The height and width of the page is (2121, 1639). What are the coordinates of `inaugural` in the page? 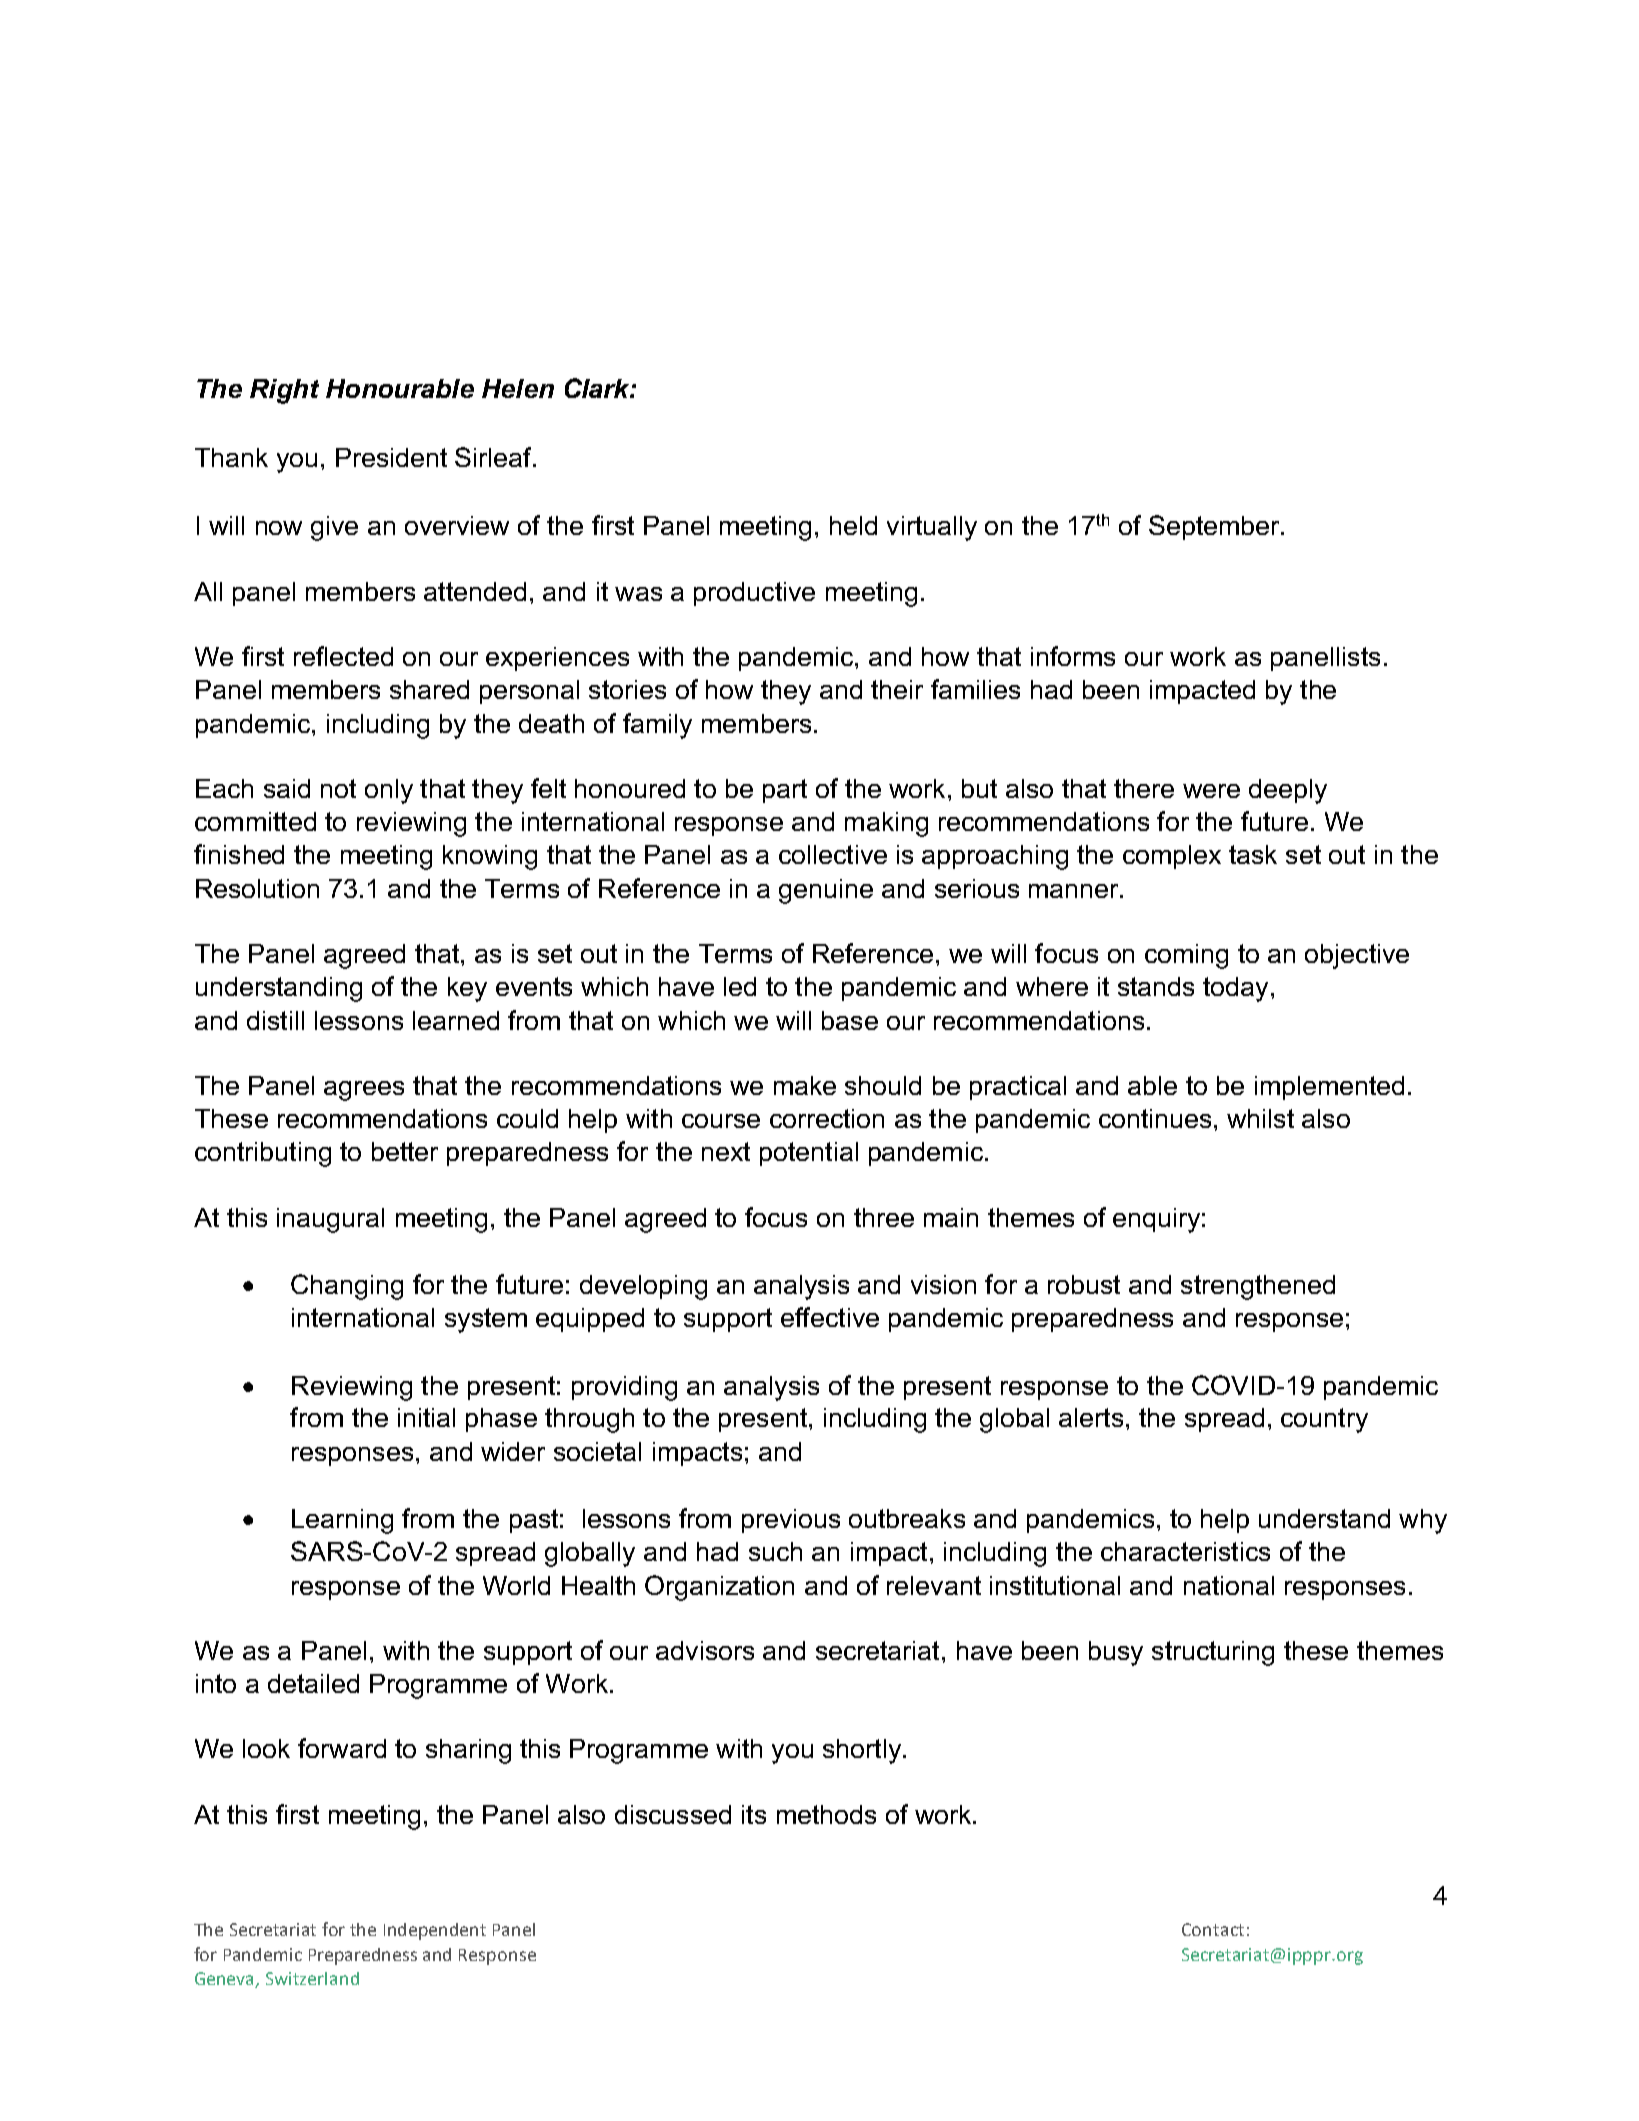 It's located at (330, 1220).
